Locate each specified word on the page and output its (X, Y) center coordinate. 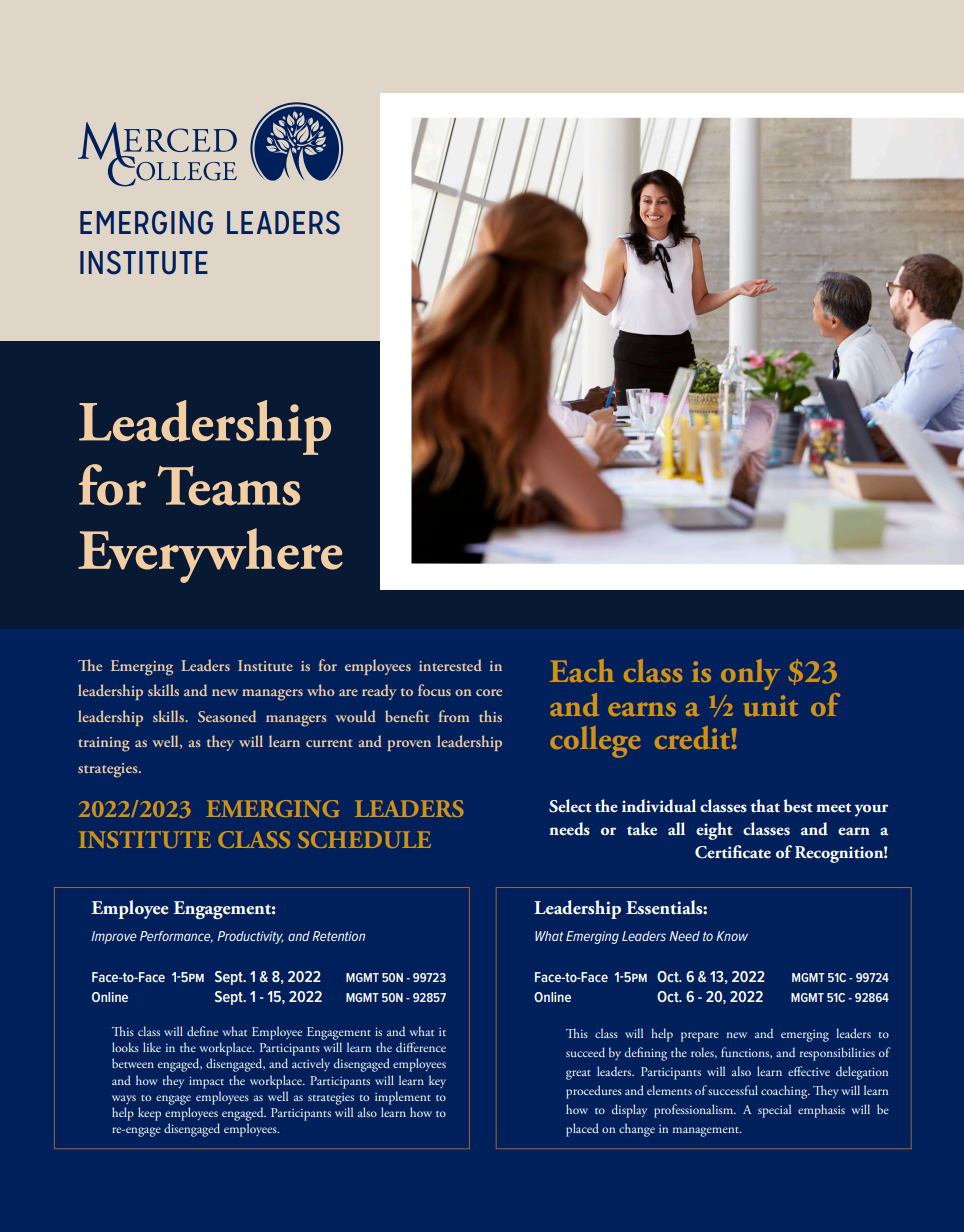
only (750, 674)
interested (450, 665)
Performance (176, 937)
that (765, 806)
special (774, 1111)
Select (570, 806)
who (321, 690)
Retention (338, 936)
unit (771, 706)
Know (732, 936)
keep (149, 1114)
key (437, 1081)
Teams (229, 486)
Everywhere (210, 555)
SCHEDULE (364, 839)
